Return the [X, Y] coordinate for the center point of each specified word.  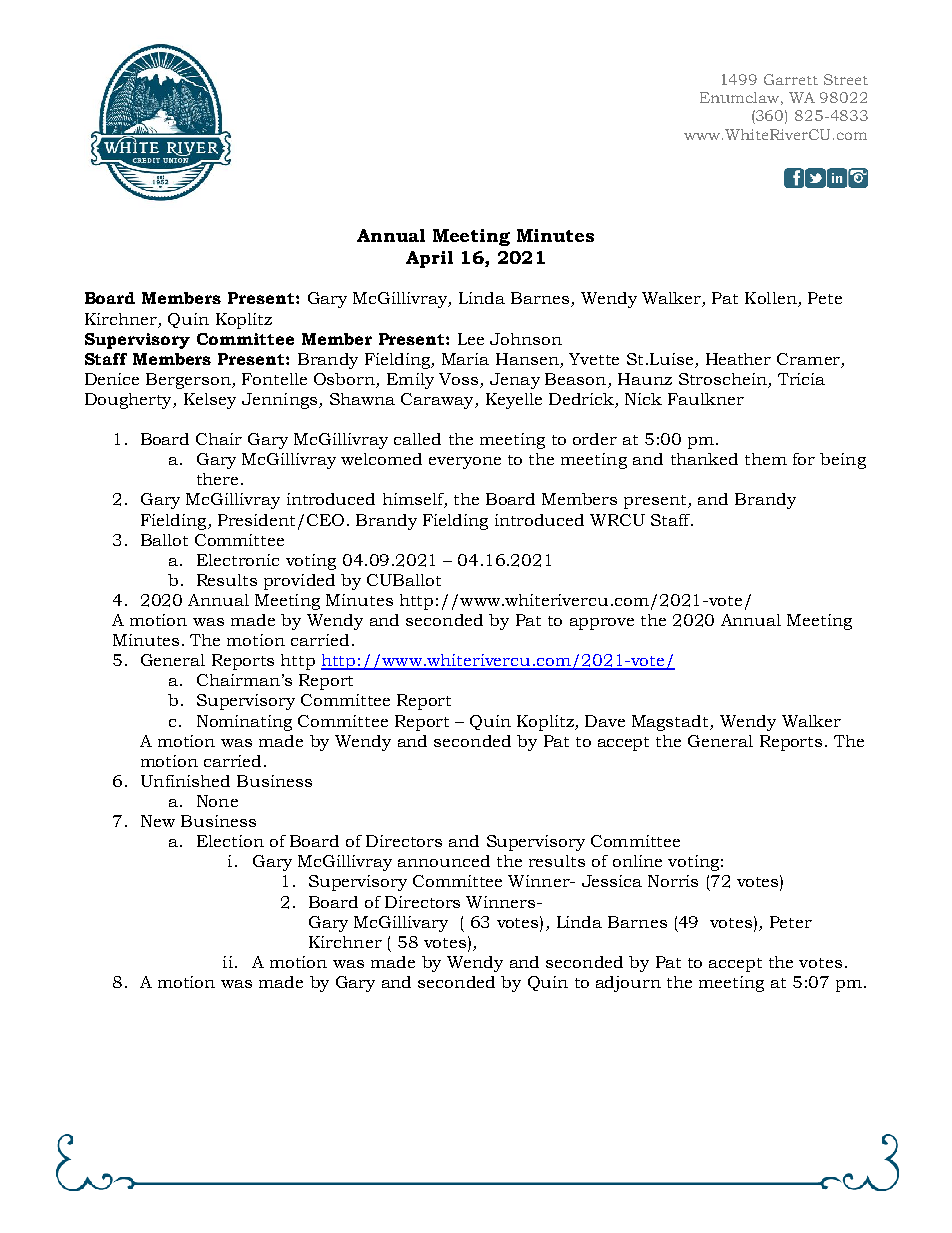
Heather [738, 359]
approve [602, 624]
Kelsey [210, 401]
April [429, 259]
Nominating [244, 723]
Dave [605, 721]
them [766, 459]
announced [444, 861]
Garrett [791, 79]
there [217, 479]
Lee [471, 339]
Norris [673, 881]
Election [230, 841]
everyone [465, 463]
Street [846, 79]
